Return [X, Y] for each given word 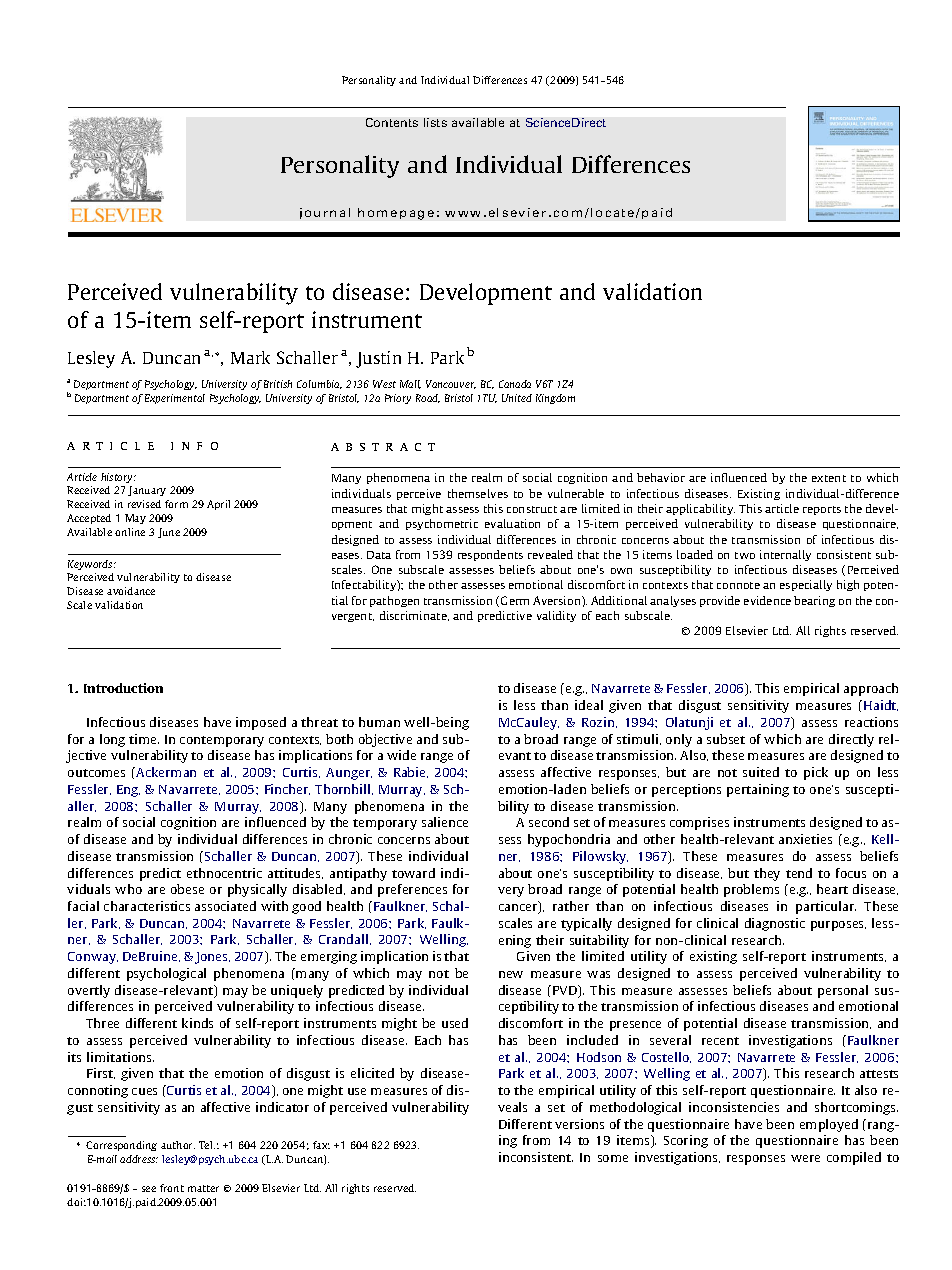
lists [435, 122]
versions [579, 1124]
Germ [515, 600]
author [178, 1145]
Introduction [123, 688]
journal [325, 213]
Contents [392, 122]
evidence [767, 600]
